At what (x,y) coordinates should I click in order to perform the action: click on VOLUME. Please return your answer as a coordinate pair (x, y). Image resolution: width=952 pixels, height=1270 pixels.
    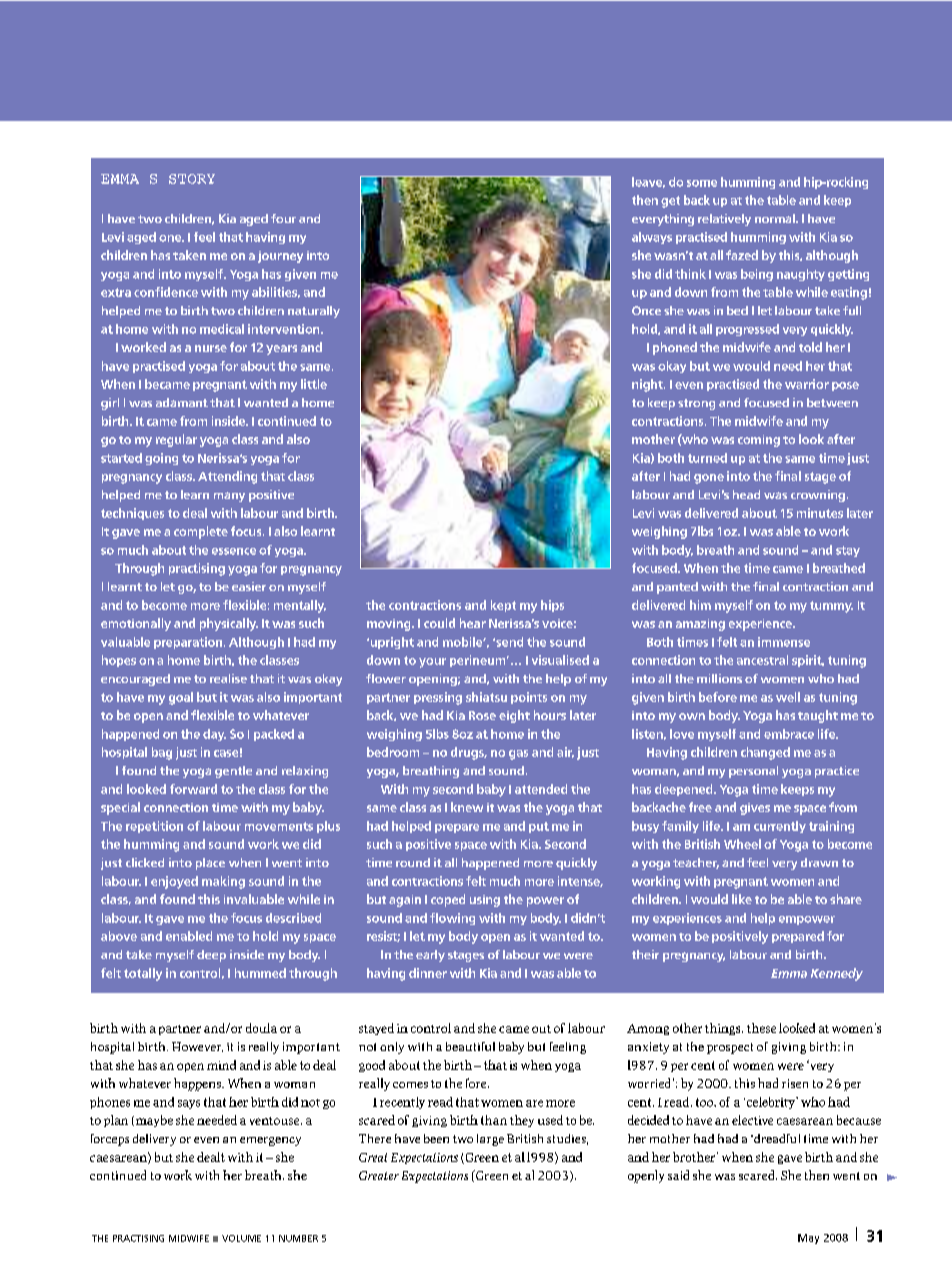
    Looking at the image, I should click on (241, 1238).
